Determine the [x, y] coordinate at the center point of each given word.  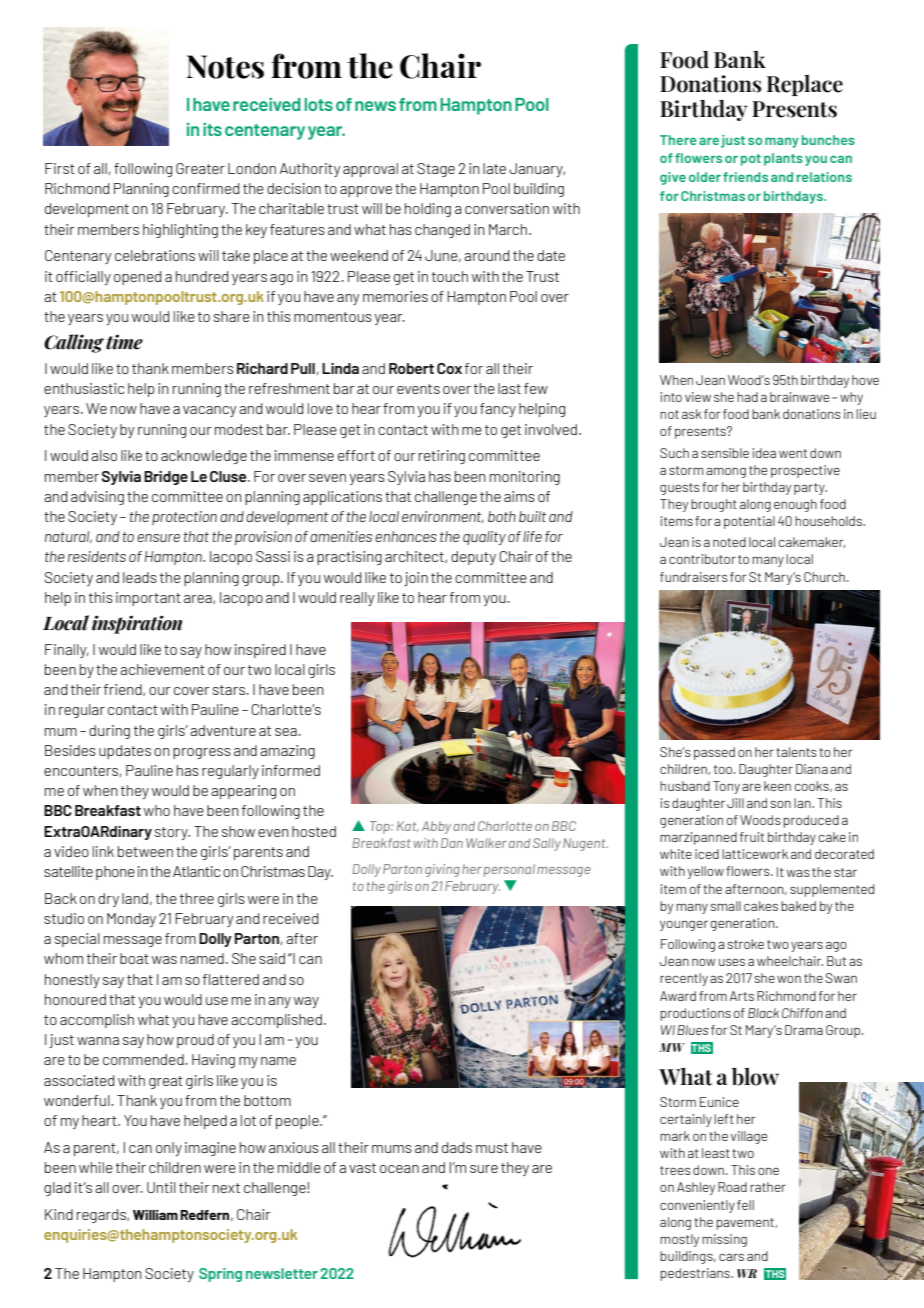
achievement [162, 669]
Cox [449, 368]
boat [134, 958]
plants [783, 159]
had [747, 397]
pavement [746, 1224]
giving [442, 870]
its [212, 129]
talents [796, 752]
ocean [399, 1169]
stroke [745, 944]
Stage [436, 170]
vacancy [210, 411]
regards [102, 1216]
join [416, 579]
